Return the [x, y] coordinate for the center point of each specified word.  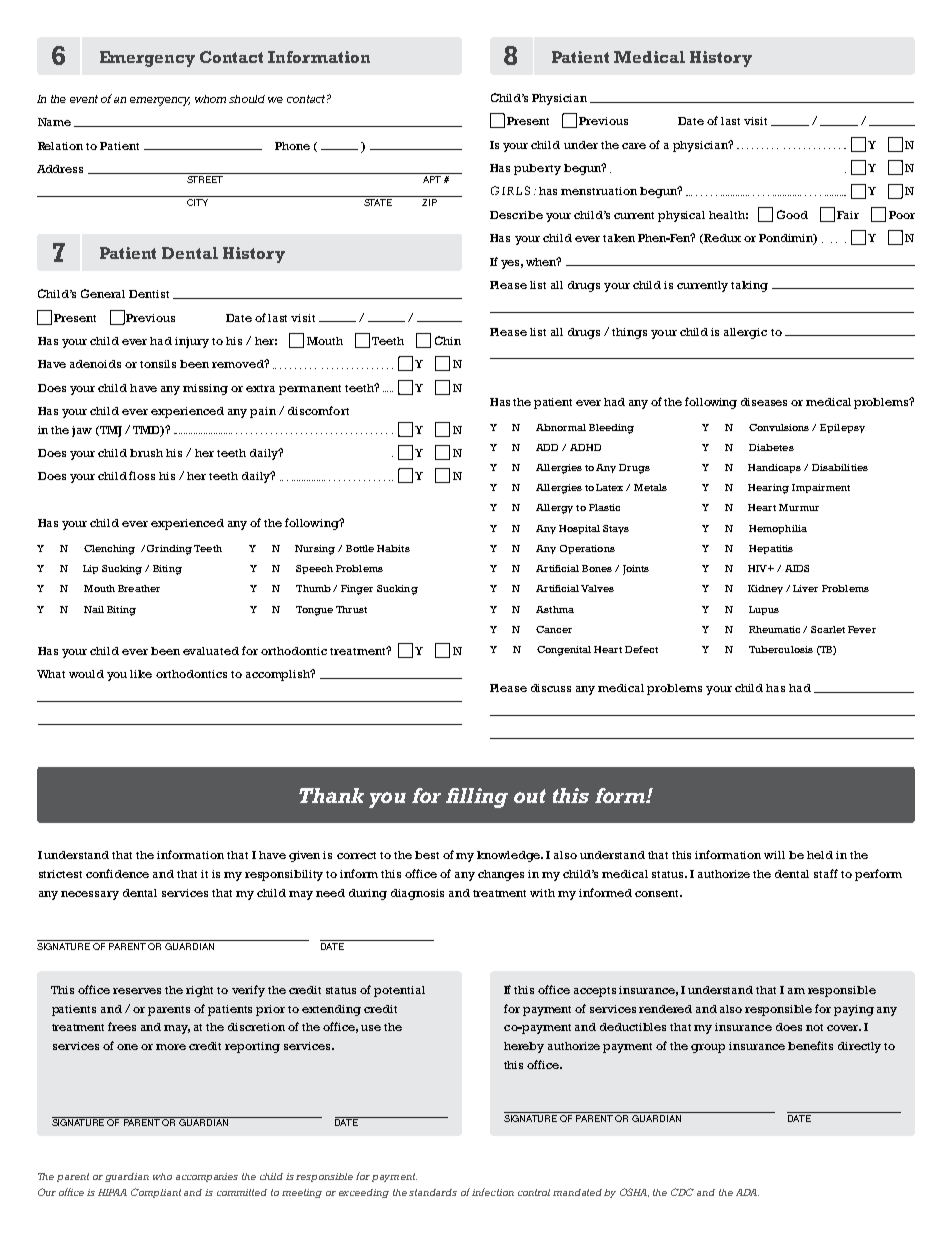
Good [792, 214]
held [820, 855]
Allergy [554, 509]
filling [477, 798]
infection [493, 1192]
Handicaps [774, 468]
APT [432, 178]
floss [142, 475]
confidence [117, 873]
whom [210, 99]
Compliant [156, 1193]
